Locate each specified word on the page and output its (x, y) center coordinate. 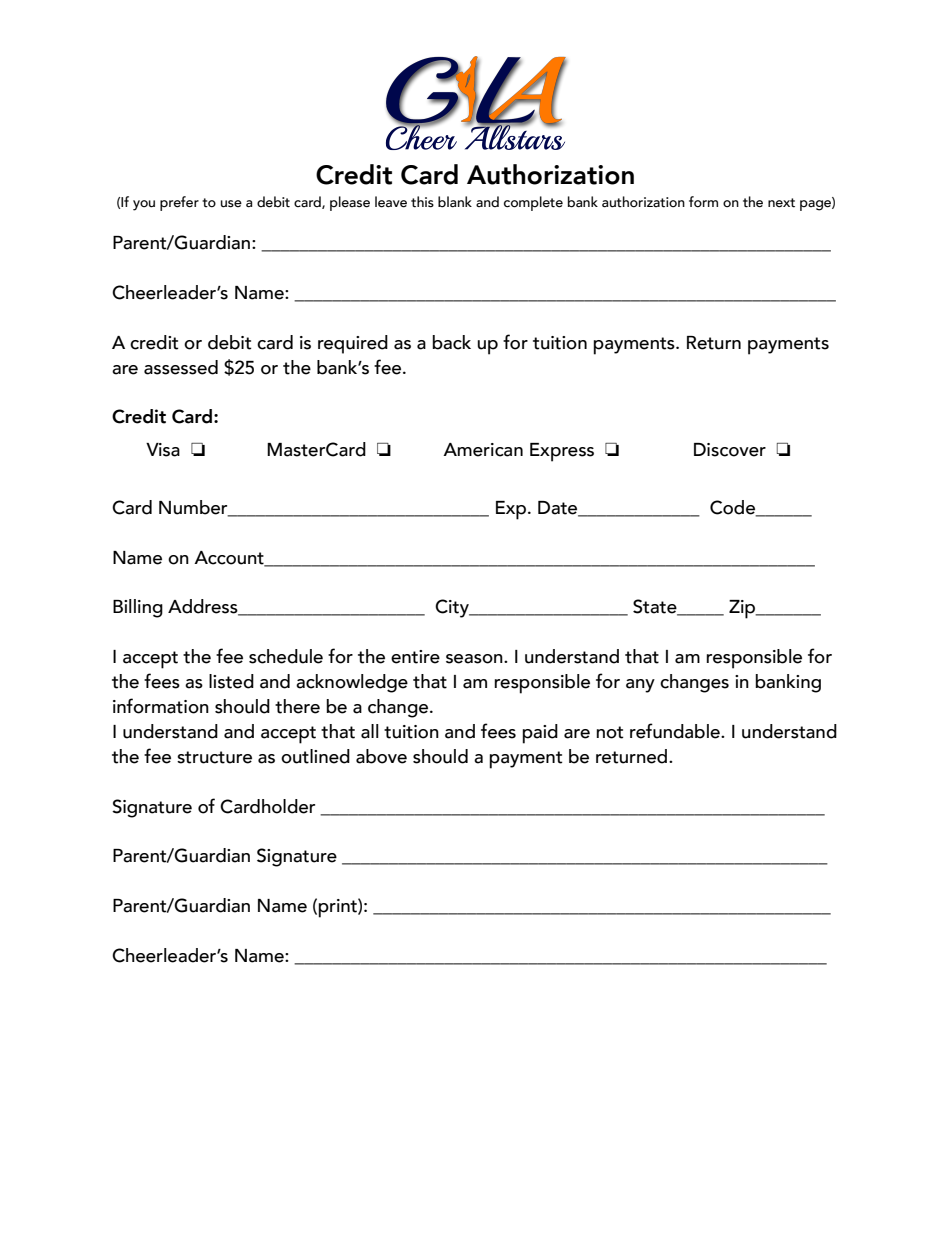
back (451, 342)
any (640, 686)
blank (455, 202)
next (781, 203)
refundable (676, 731)
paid (540, 734)
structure (214, 757)
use (231, 204)
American (483, 450)
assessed (181, 367)
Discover (730, 450)
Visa (163, 450)
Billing (138, 608)
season (475, 659)
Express (562, 452)
